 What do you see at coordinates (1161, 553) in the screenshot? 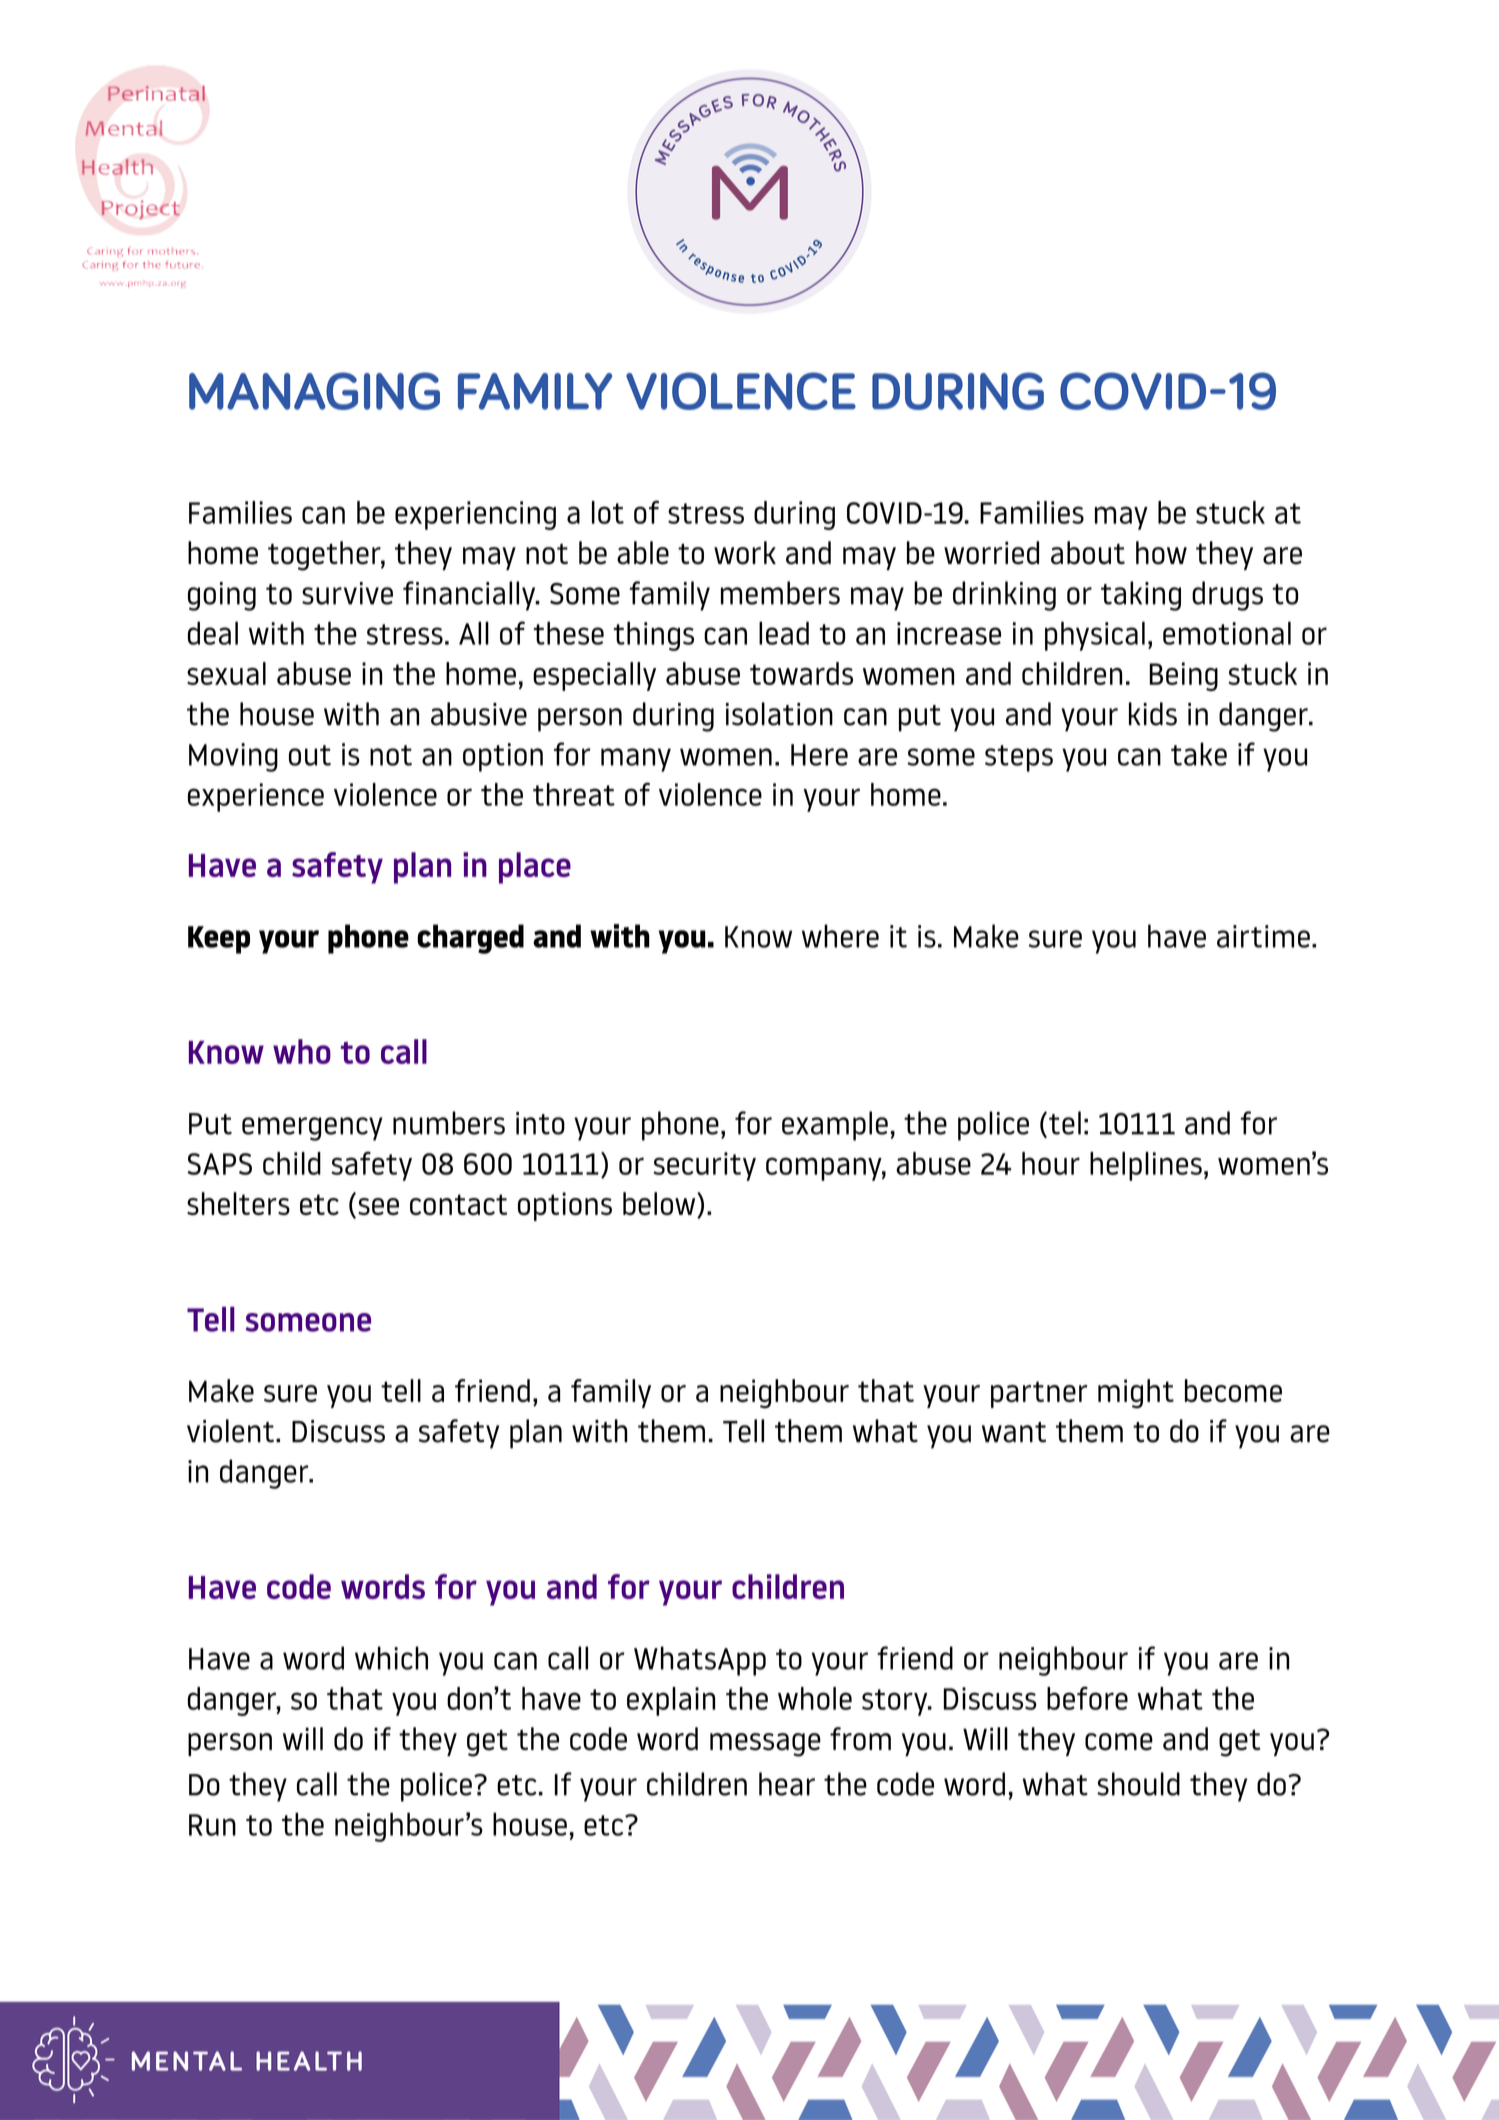
I see `how` at bounding box center [1161, 553].
